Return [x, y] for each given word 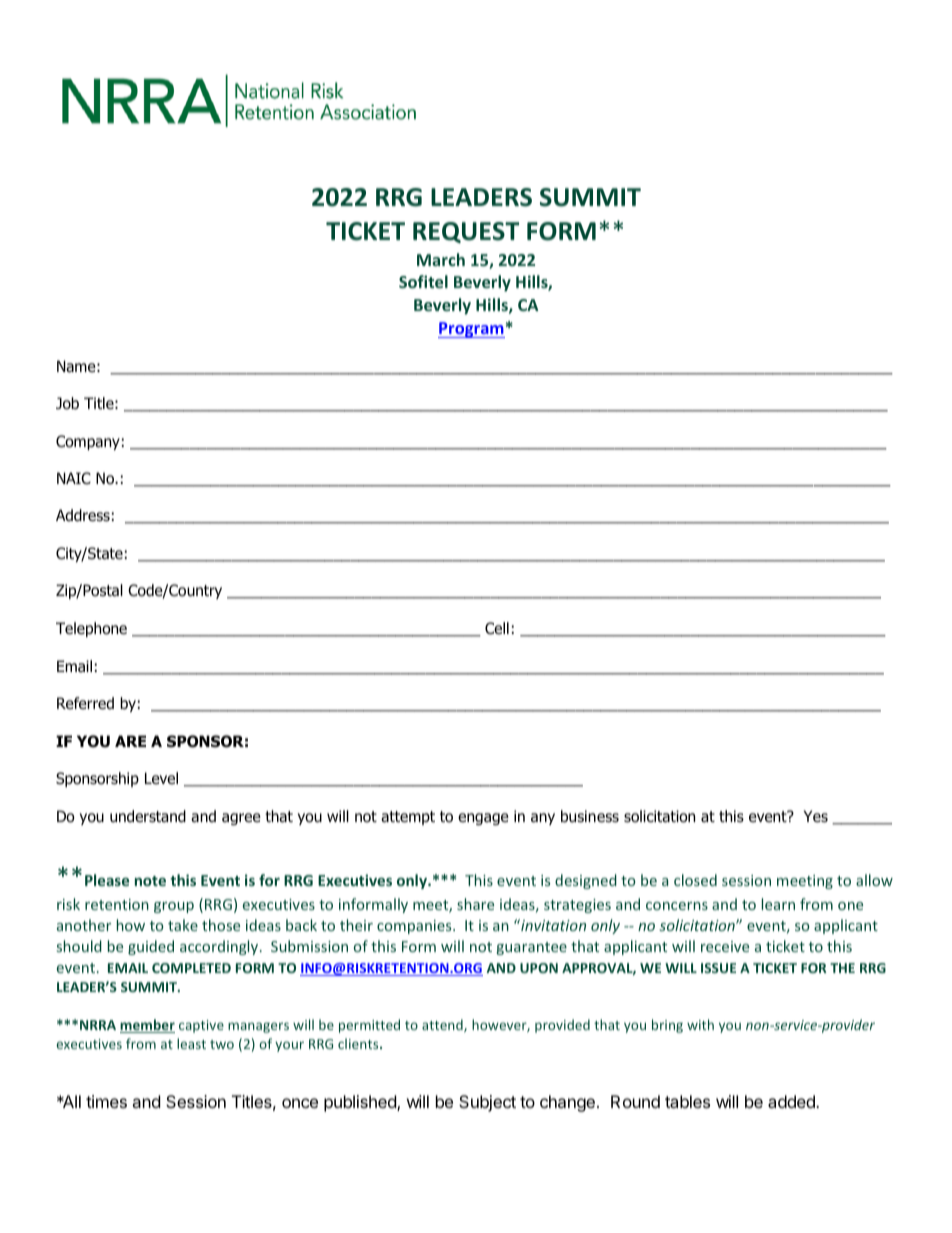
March [441, 259]
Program [471, 330]
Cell [497, 628]
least [191, 1043]
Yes [816, 816]
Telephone [91, 629]
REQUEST [466, 232]
